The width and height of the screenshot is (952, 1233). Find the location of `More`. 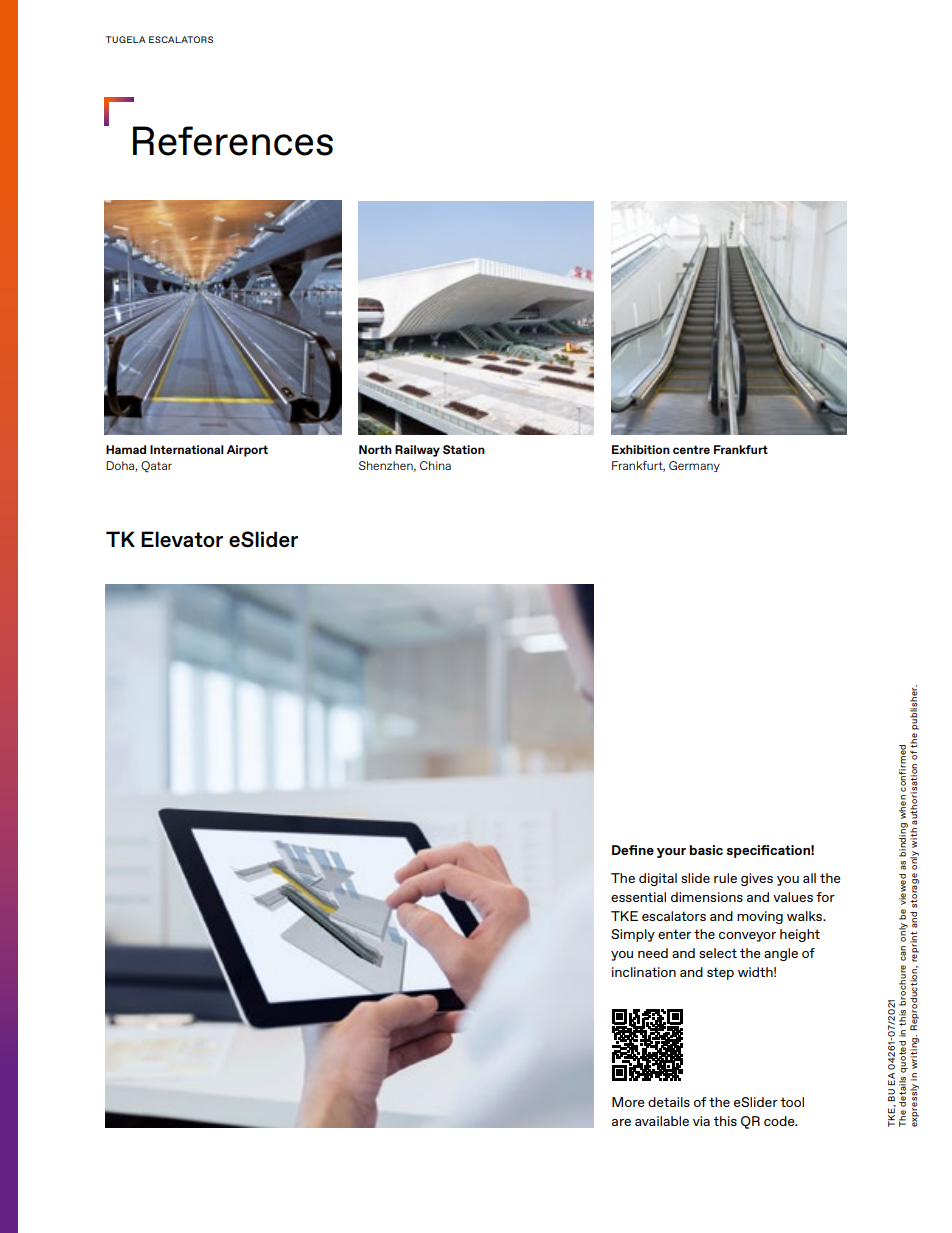

More is located at coordinates (628, 1102).
